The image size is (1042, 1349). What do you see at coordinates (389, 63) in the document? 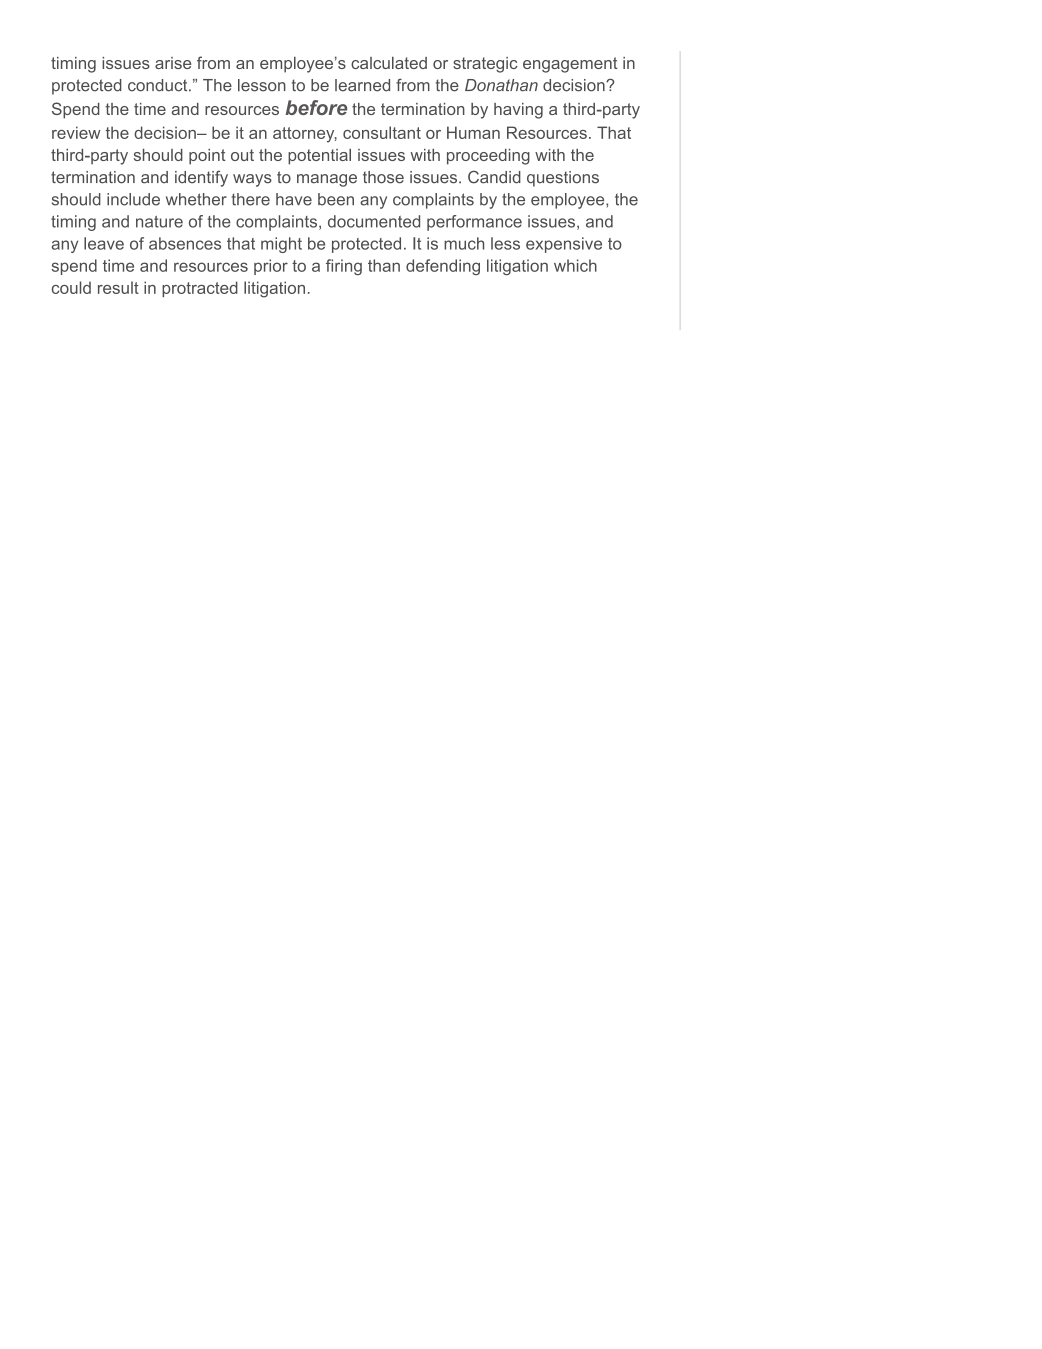
I see `calculated` at bounding box center [389, 63].
